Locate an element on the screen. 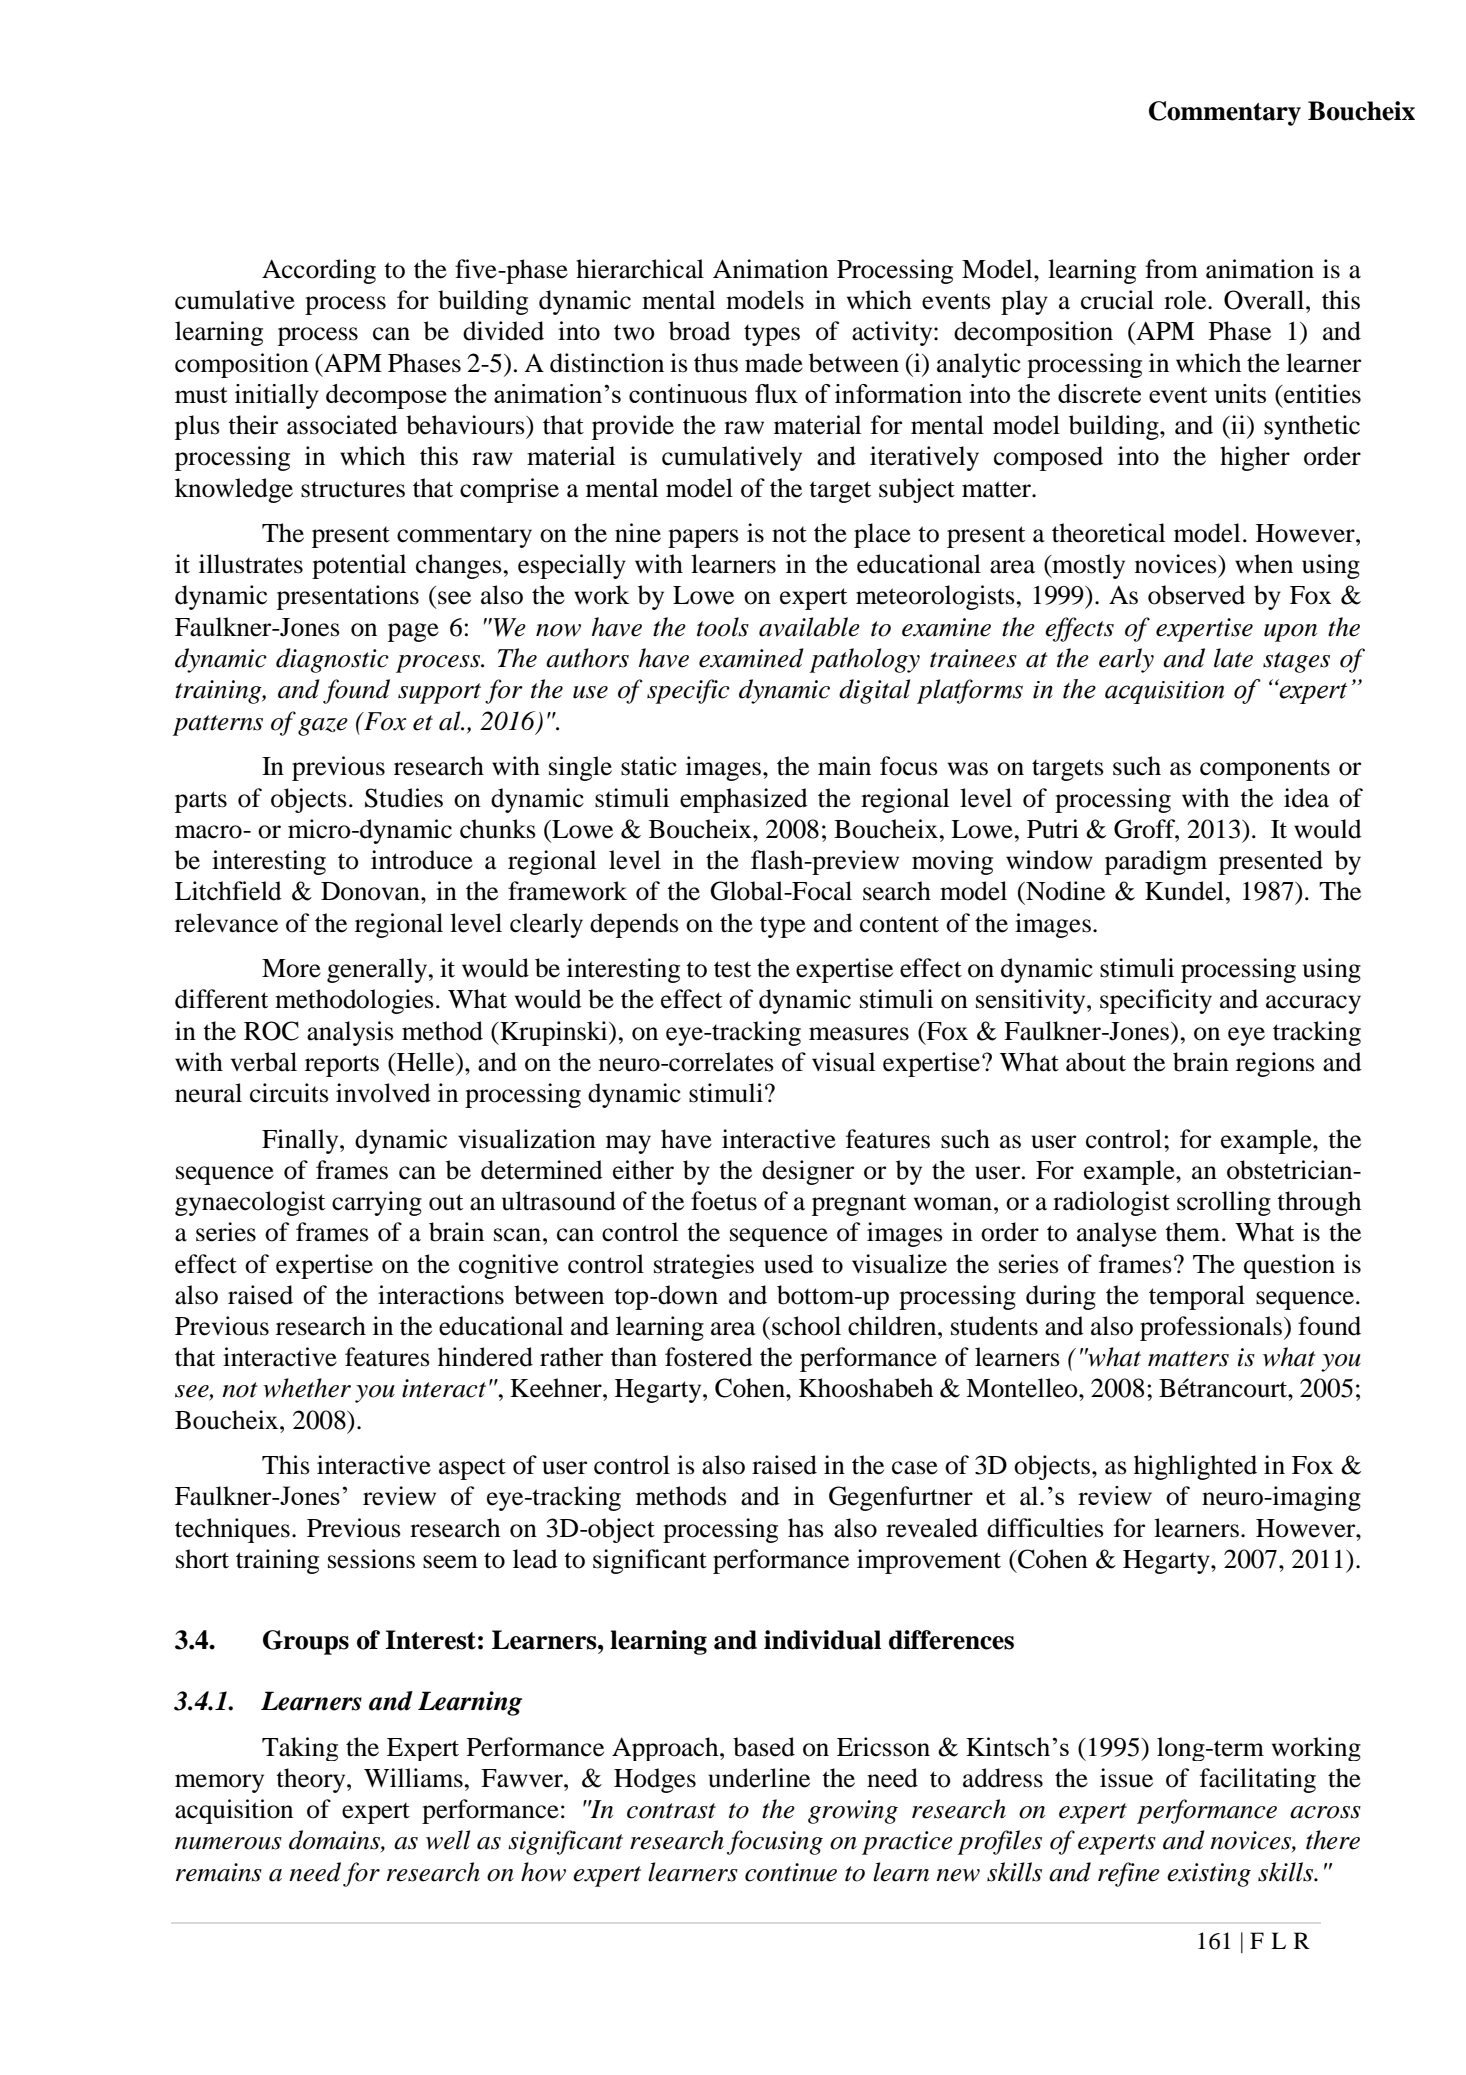 This screenshot has width=1466, height=2075. existing is located at coordinates (1209, 1875).
